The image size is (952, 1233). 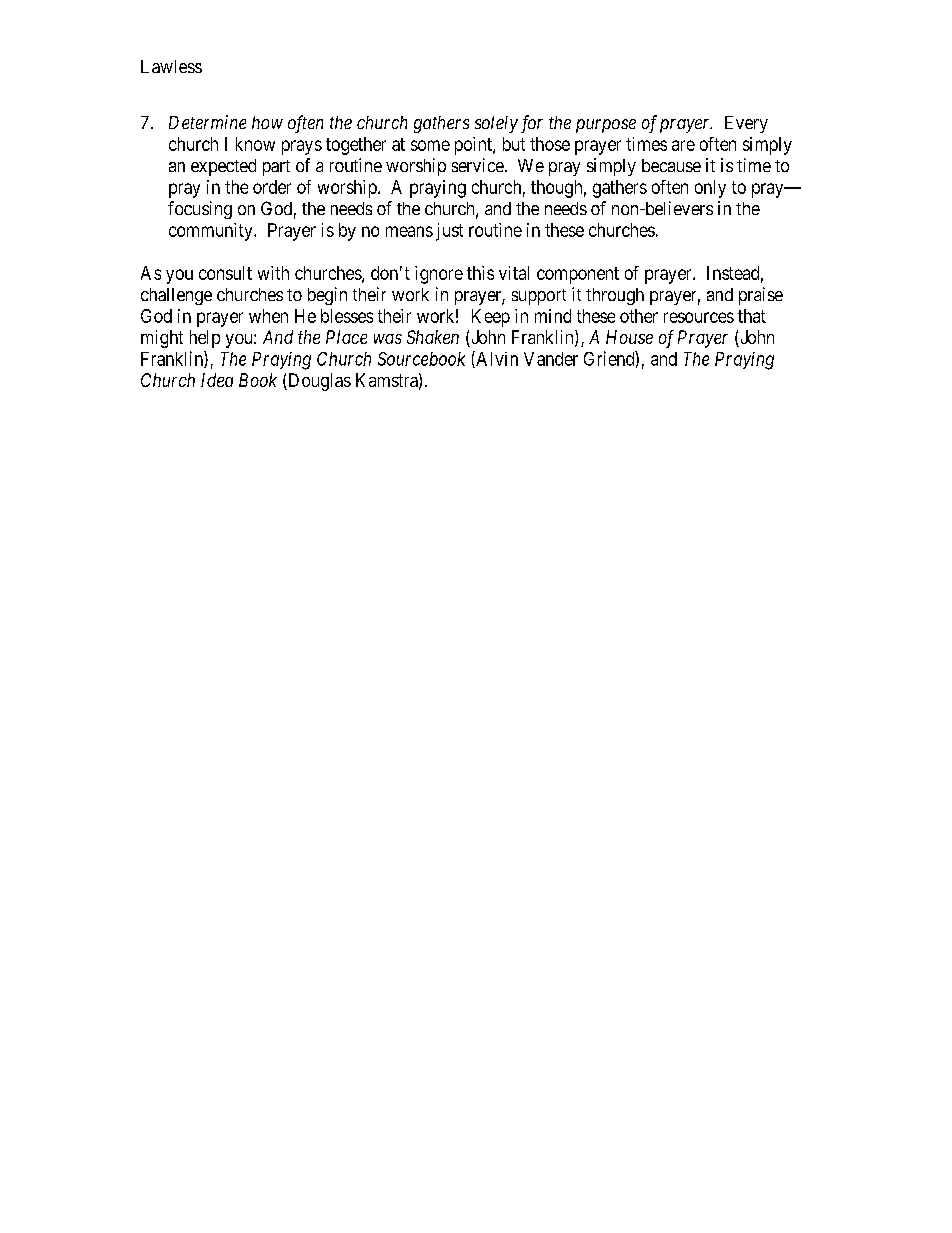 I want to click on community, so click(x=212, y=232).
